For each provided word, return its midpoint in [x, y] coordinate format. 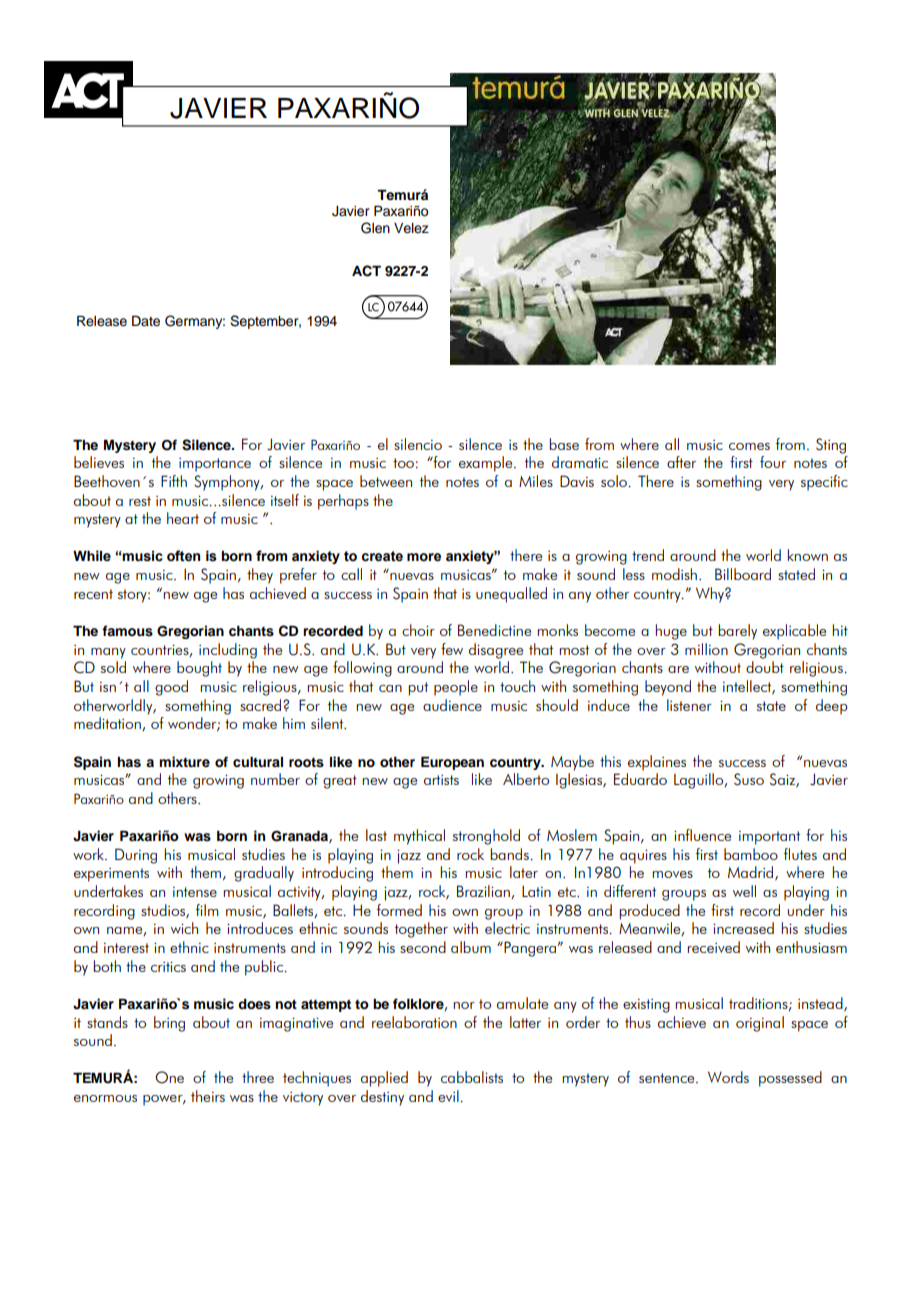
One [169, 1077]
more [424, 557]
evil [449, 1096]
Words [728, 1077]
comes [749, 446]
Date [146, 321]
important [769, 838]
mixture [184, 761]
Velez [411, 228]
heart [183, 518]
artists [441, 780]
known [807, 555]
